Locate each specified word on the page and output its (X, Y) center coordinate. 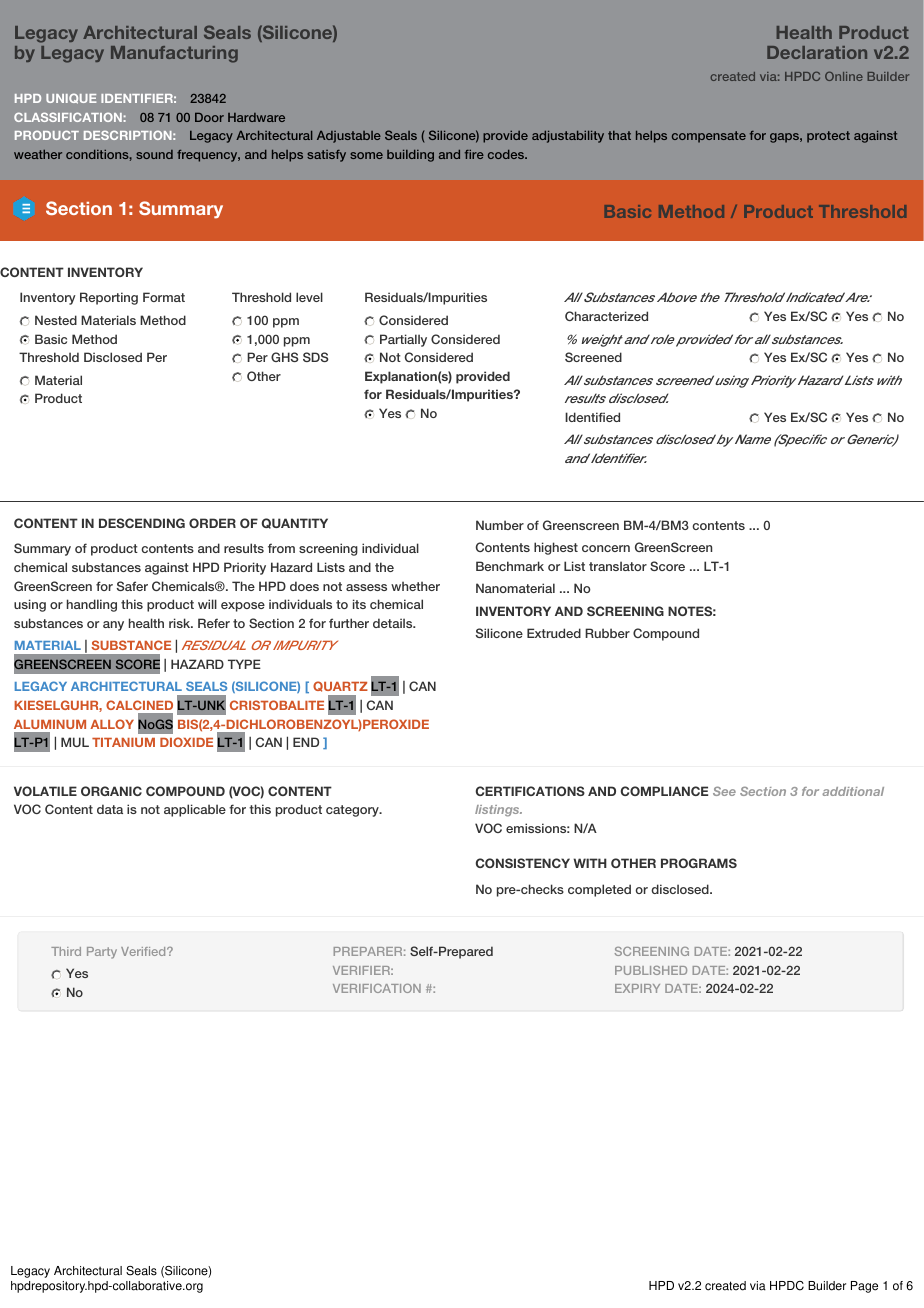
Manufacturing (174, 54)
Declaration (817, 52)
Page (864, 1287)
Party (102, 953)
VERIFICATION (377, 988)
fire (474, 154)
